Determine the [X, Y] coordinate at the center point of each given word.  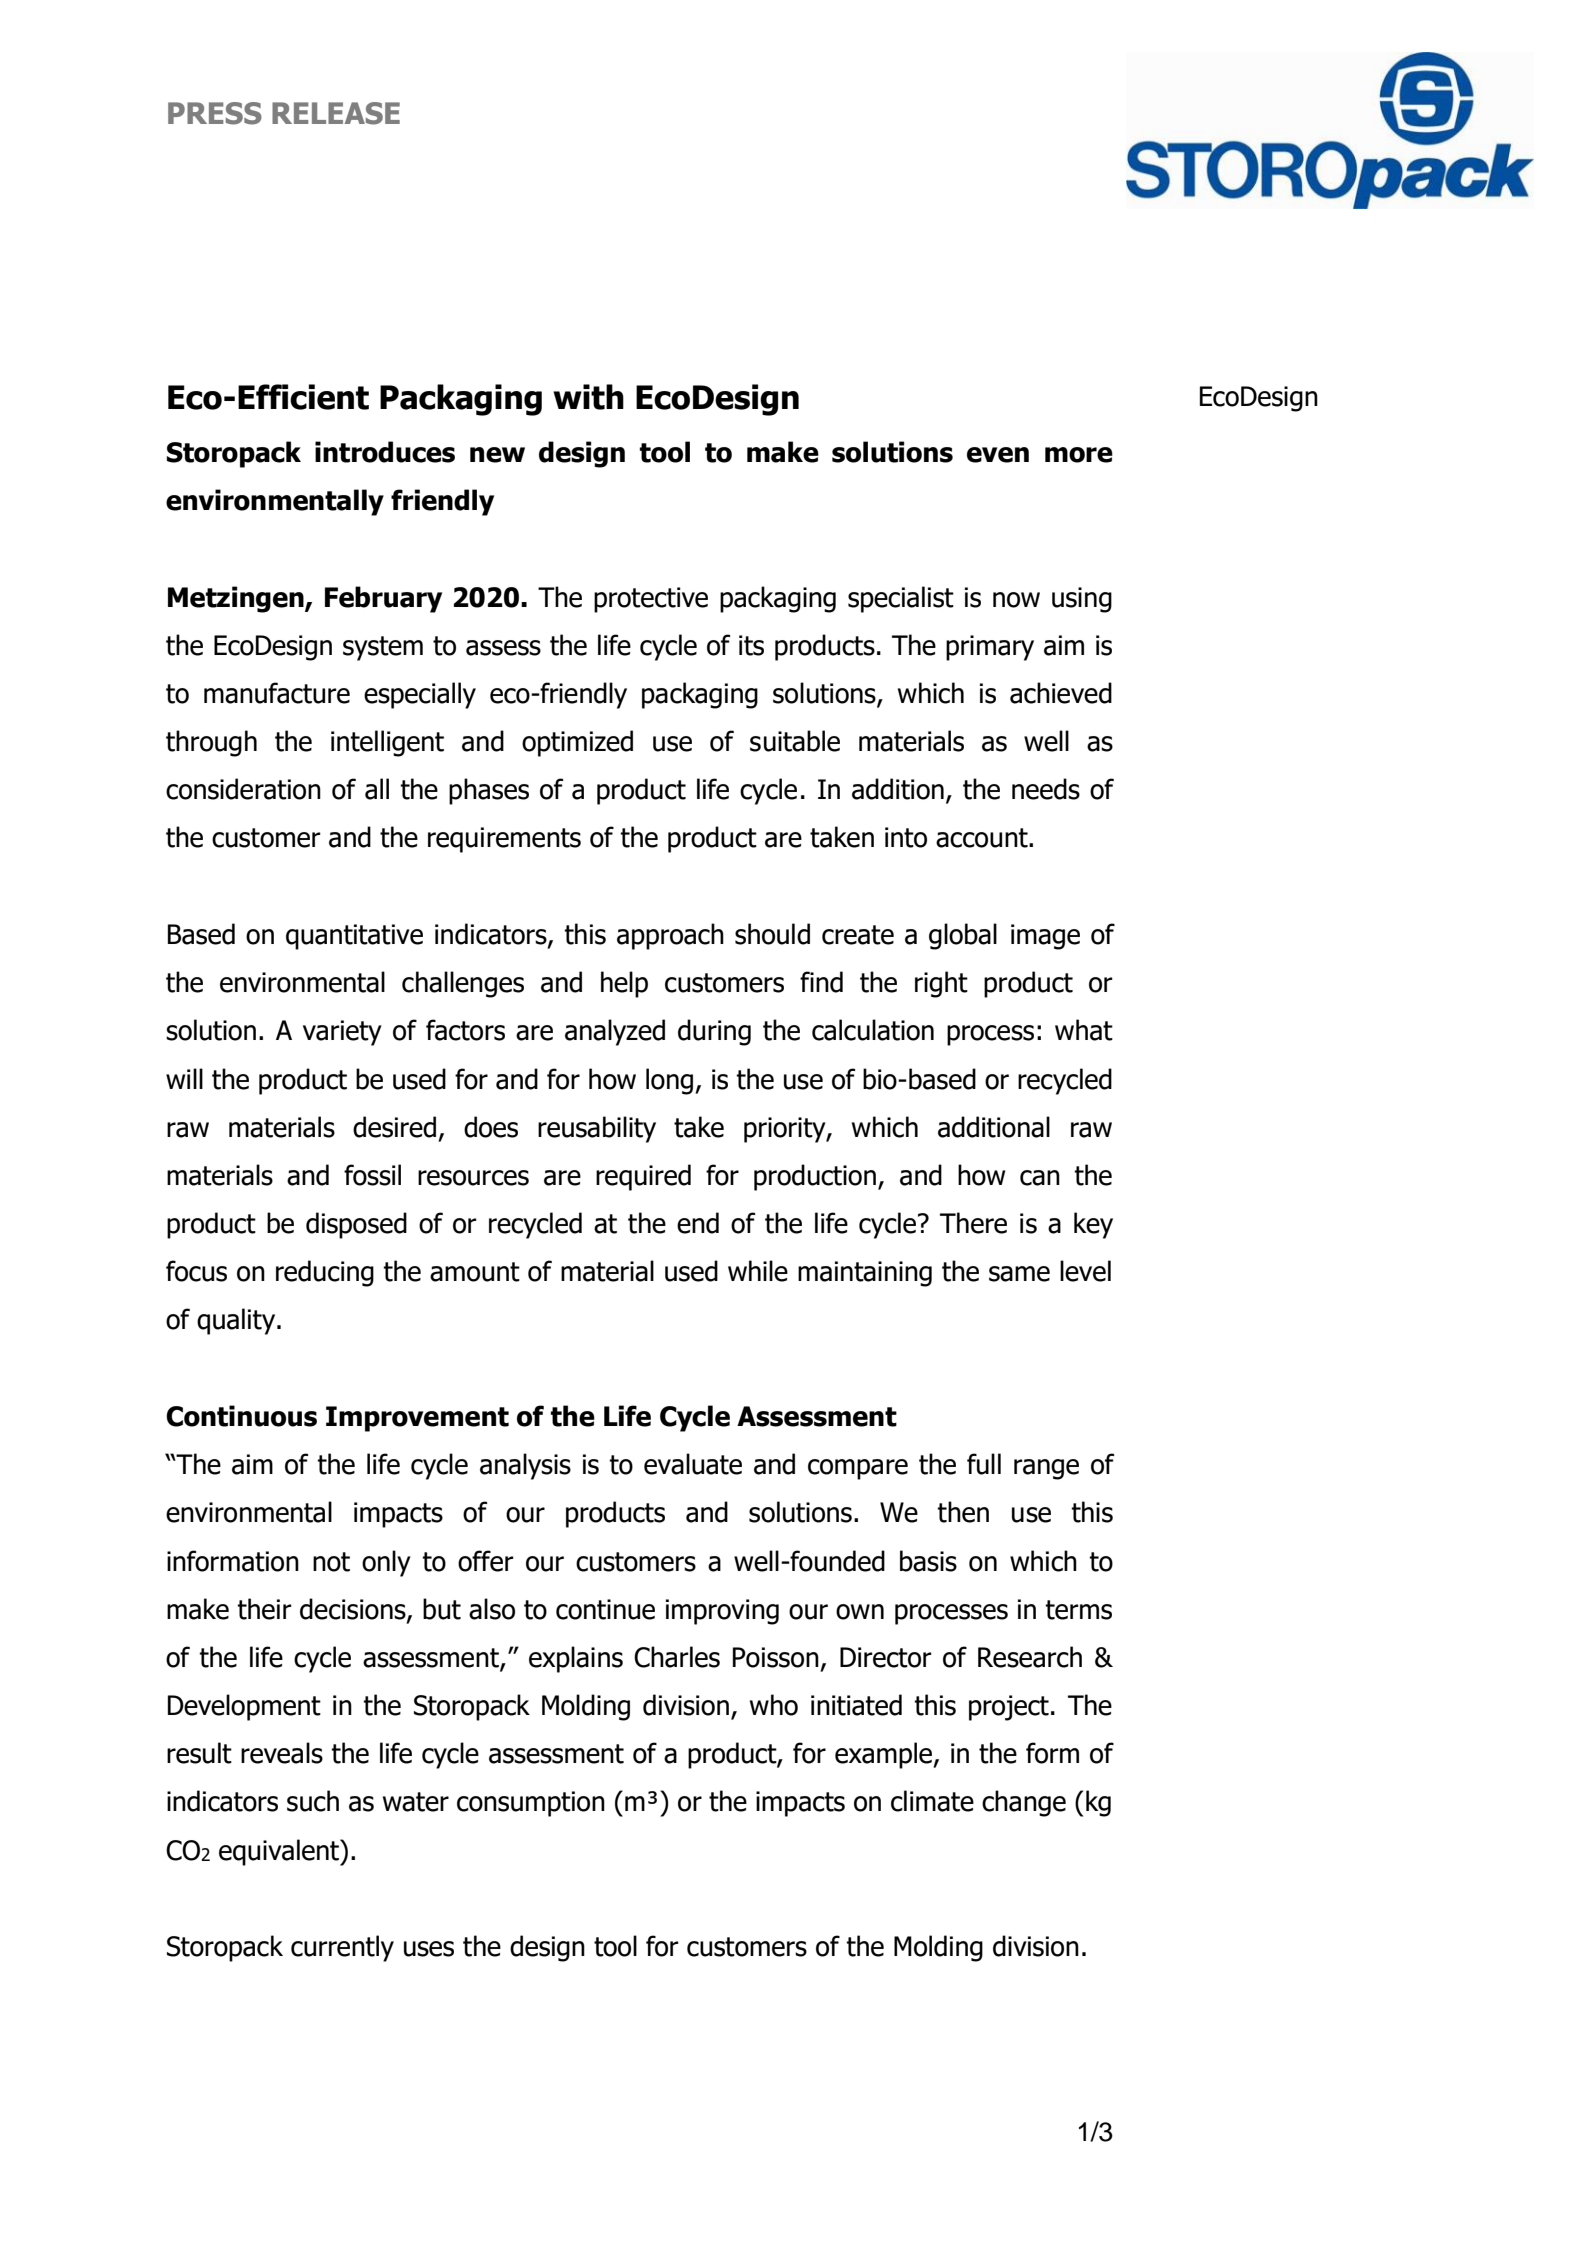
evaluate [693, 1464]
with [588, 397]
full [984, 1464]
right [941, 984]
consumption [531, 1804]
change [1024, 1803]
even [998, 455]
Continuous [241, 1416]
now [1016, 600]
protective [651, 600]
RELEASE [336, 113]
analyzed [615, 1032]
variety [342, 1033]
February [383, 599]
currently [342, 1948]
